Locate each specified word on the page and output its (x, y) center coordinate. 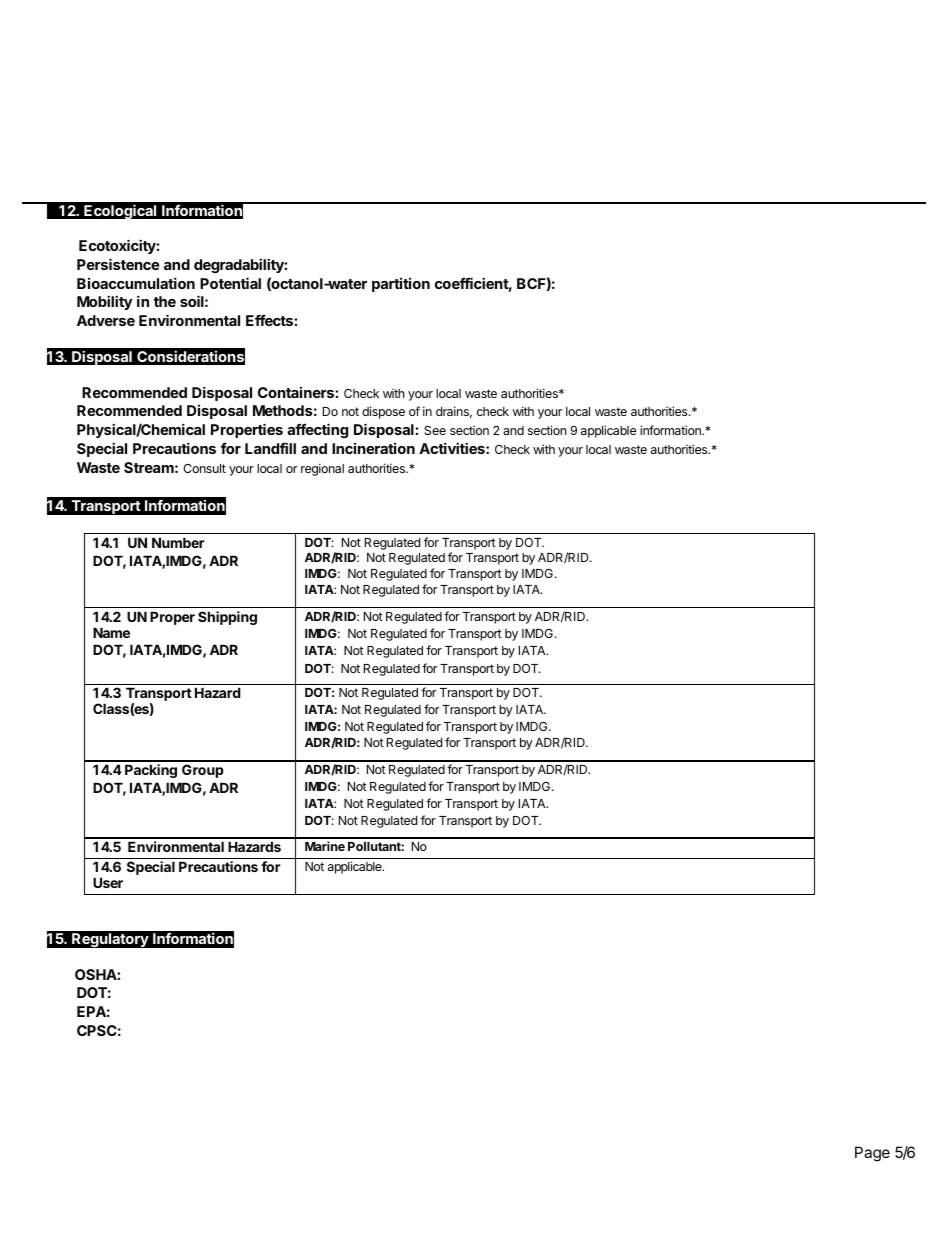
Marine (325, 846)
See (435, 430)
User (108, 882)
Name (111, 632)
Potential (230, 283)
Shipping (227, 618)
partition (401, 285)
